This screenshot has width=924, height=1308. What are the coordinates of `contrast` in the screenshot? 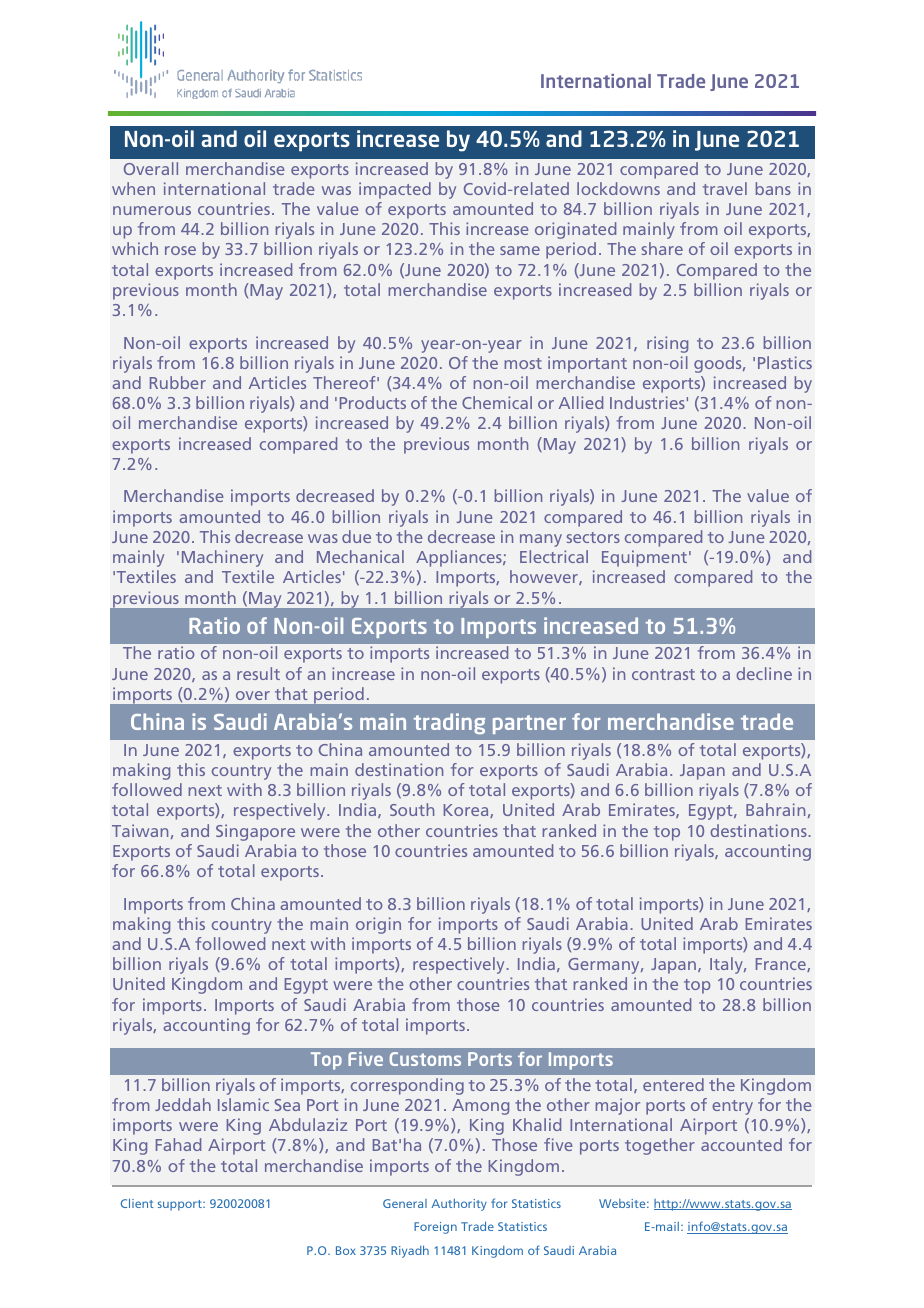 It's located at (663, 674).
